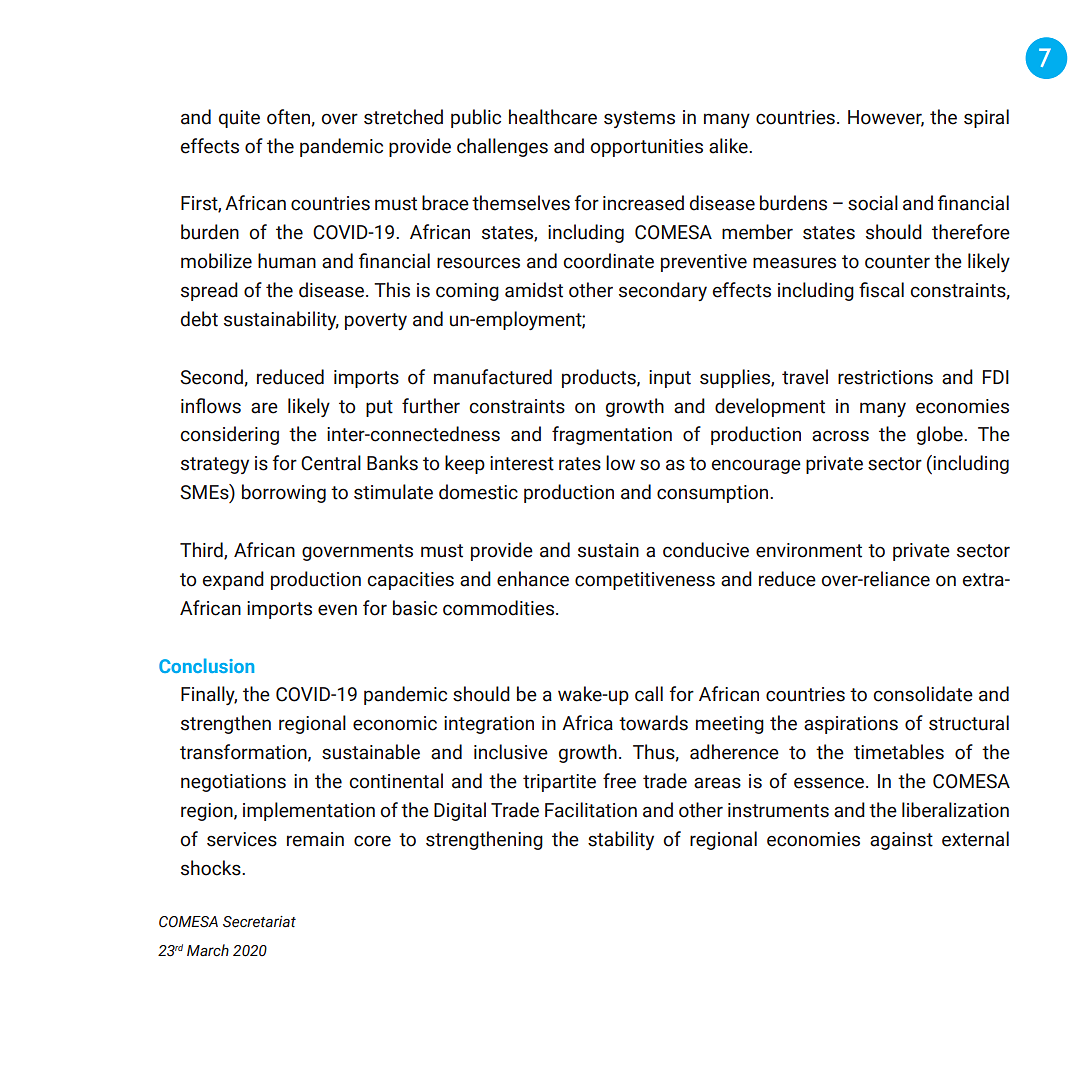 The height and width of the screenshot is (1092, 1092). Describe the element at coordinates (259, 922) in the screenshot. I see `Secretariat` at that location.
